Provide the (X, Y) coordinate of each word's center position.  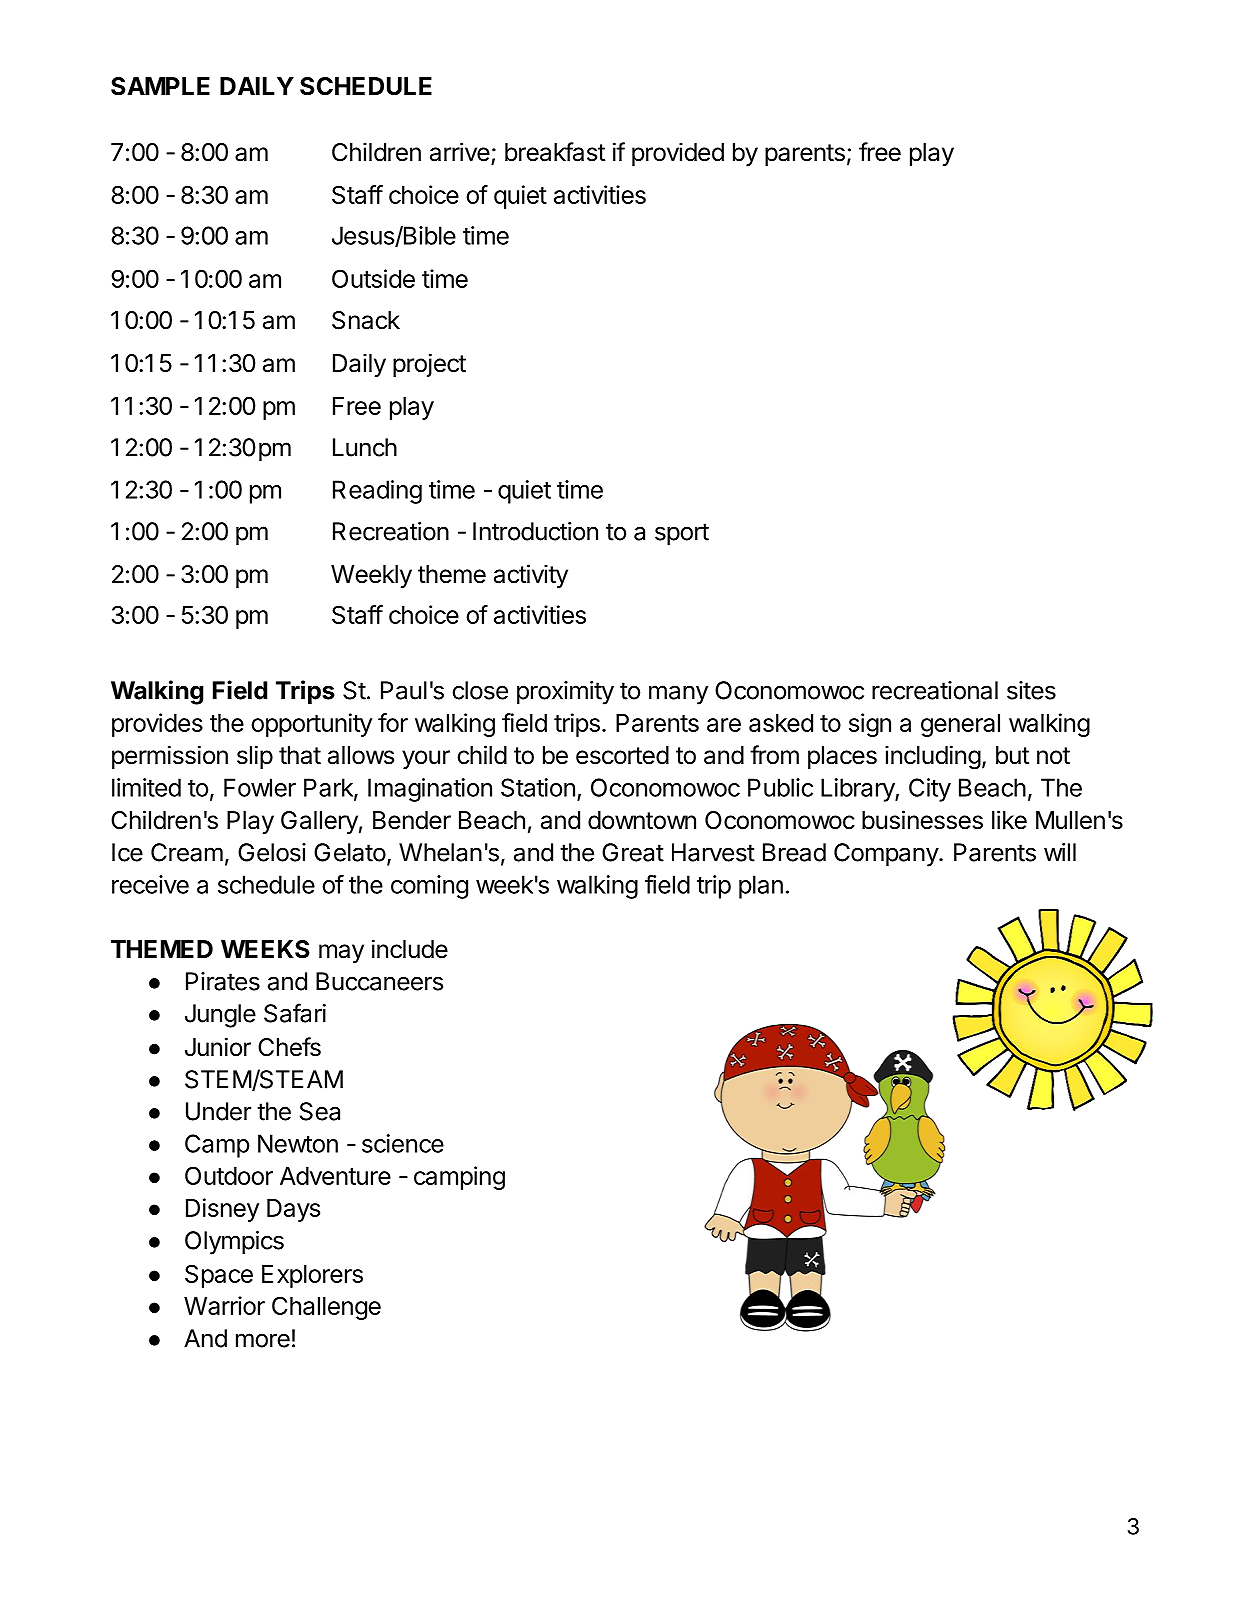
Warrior (224, 1305)
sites (1031, 690)
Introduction (535, 531)
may (341, 953)
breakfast (555, 152)
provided (678, 154)
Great (633, 852)
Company (887, 855)
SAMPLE (160, 86)
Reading (377, 492)
